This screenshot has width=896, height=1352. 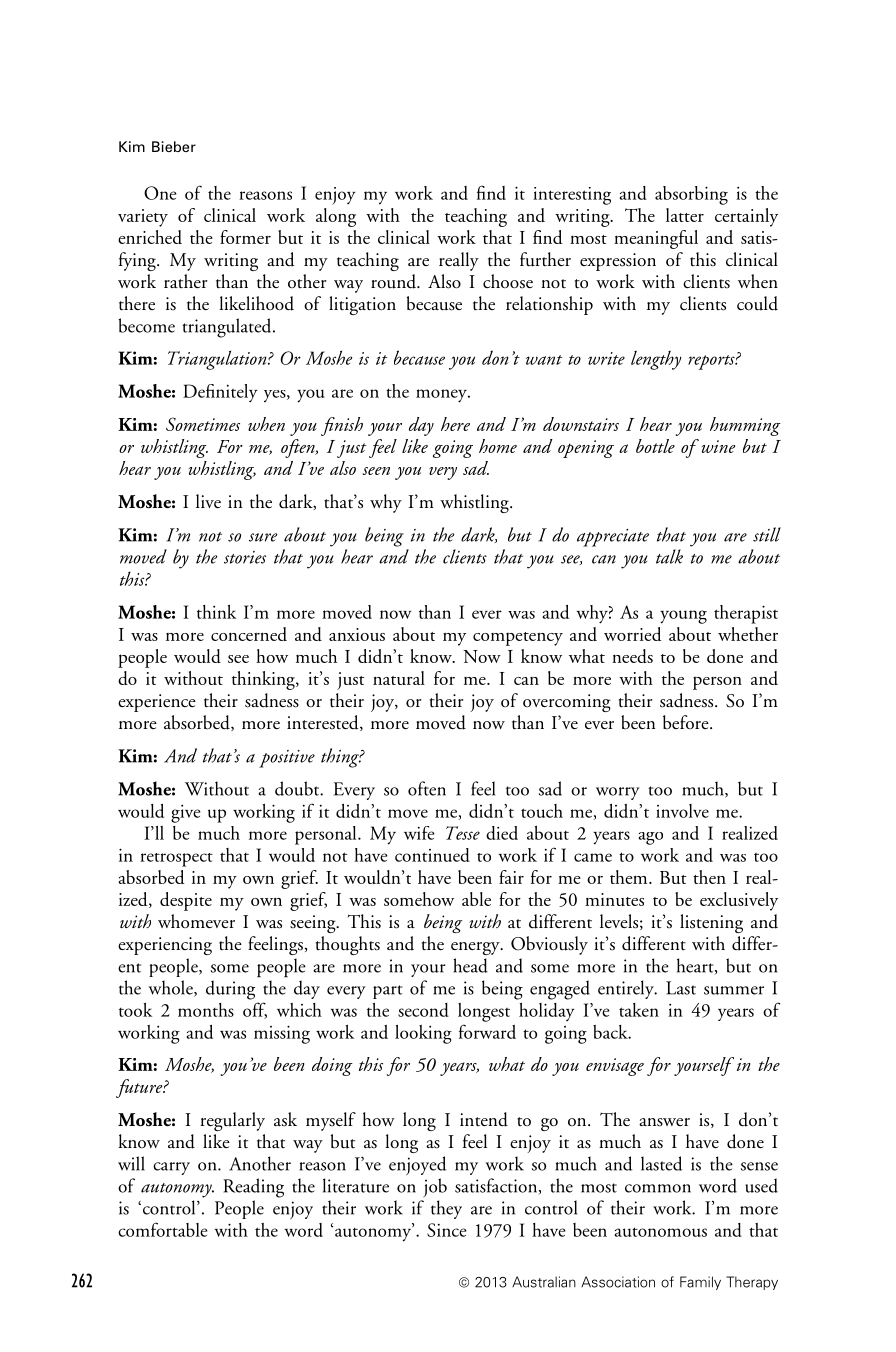 What do you see at coordinates (399, 678) in the screenshot?
I see `natural` at bounding box center [399, 678].
